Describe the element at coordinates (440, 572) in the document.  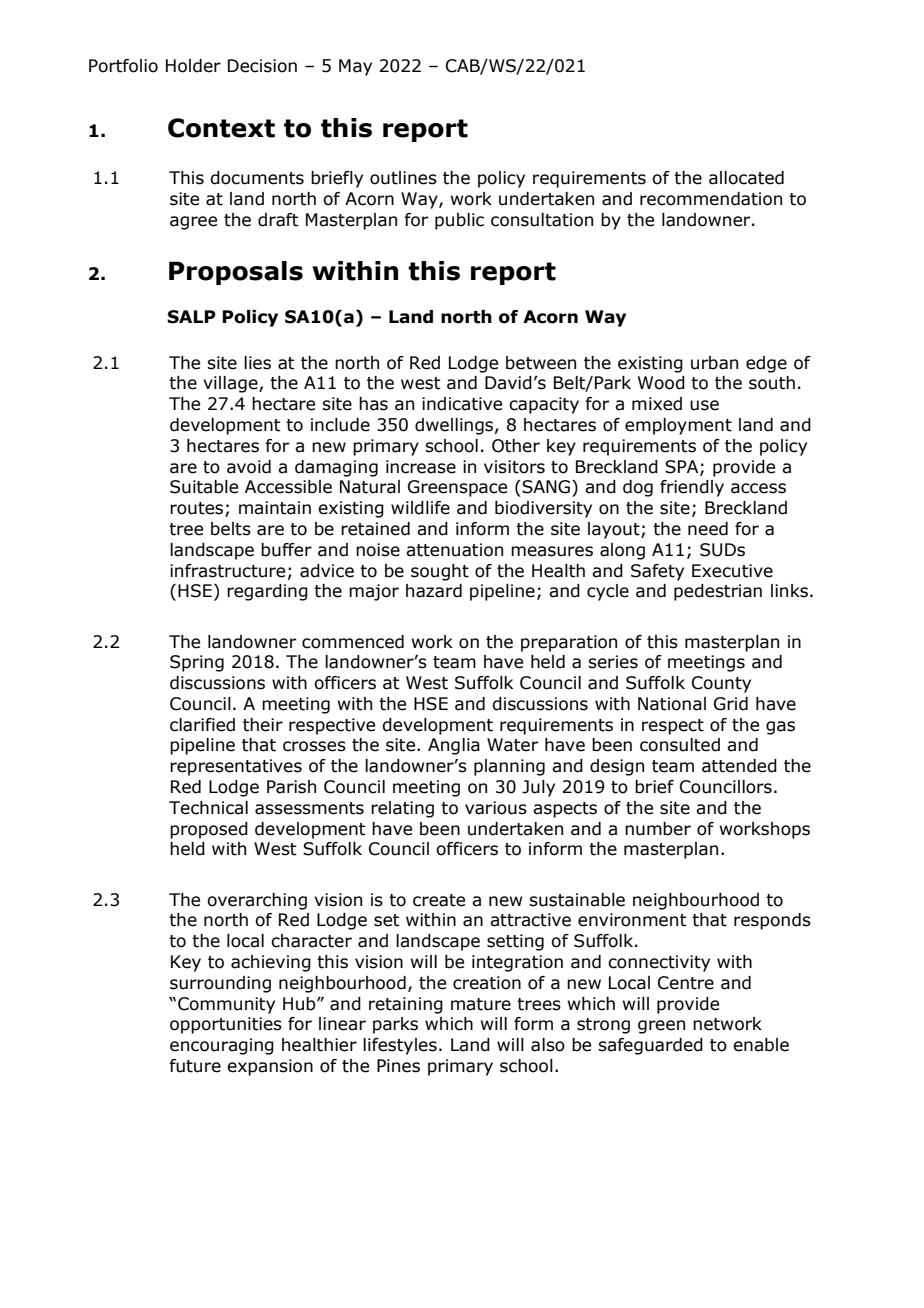
I see `sought` at that location.
